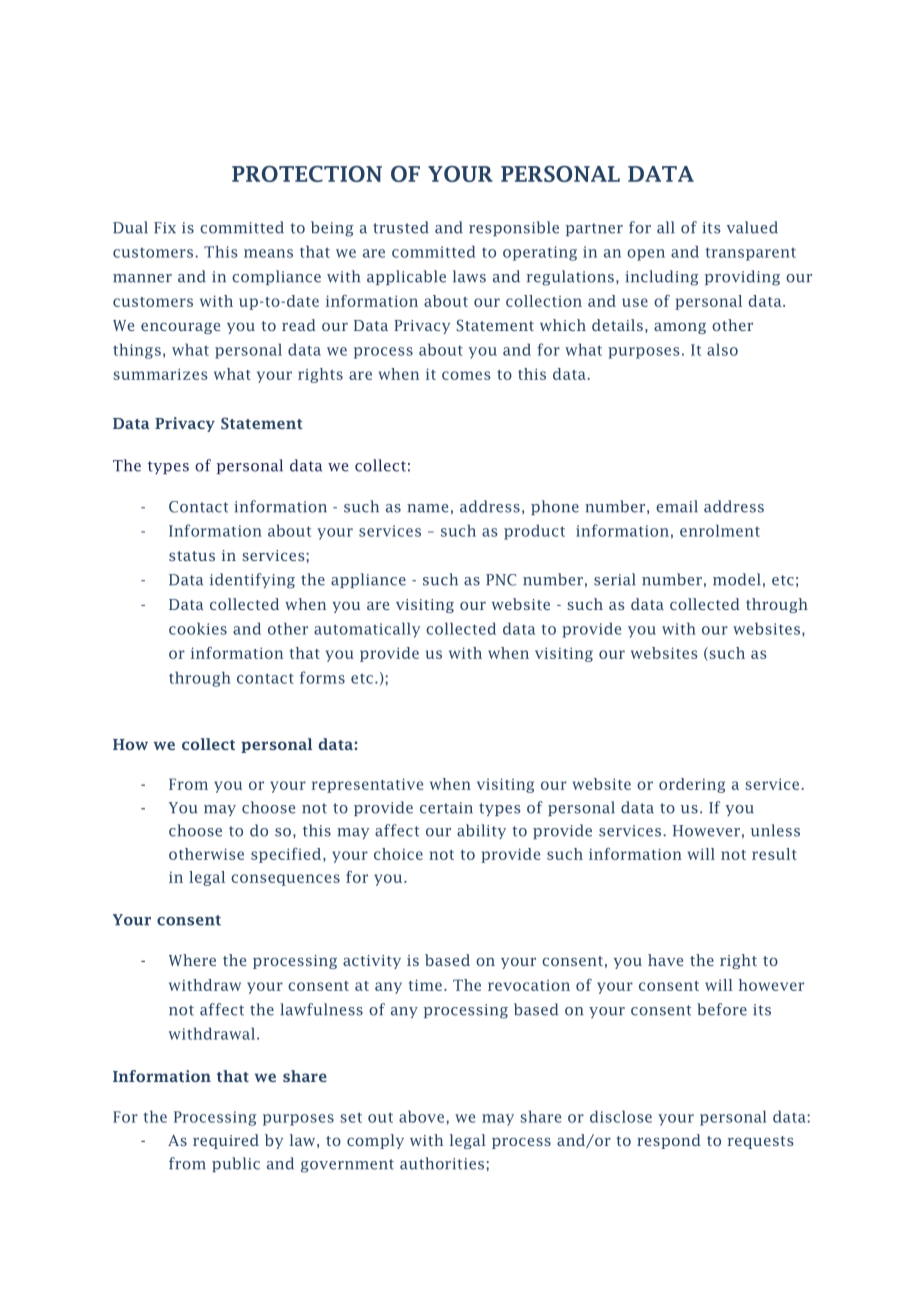 Image resolution: width=924 pixels, height=1308 pixels. What do you see at coordinates (367, 630) in the image?
I see `automatically` at bounding box center [367, 630].
